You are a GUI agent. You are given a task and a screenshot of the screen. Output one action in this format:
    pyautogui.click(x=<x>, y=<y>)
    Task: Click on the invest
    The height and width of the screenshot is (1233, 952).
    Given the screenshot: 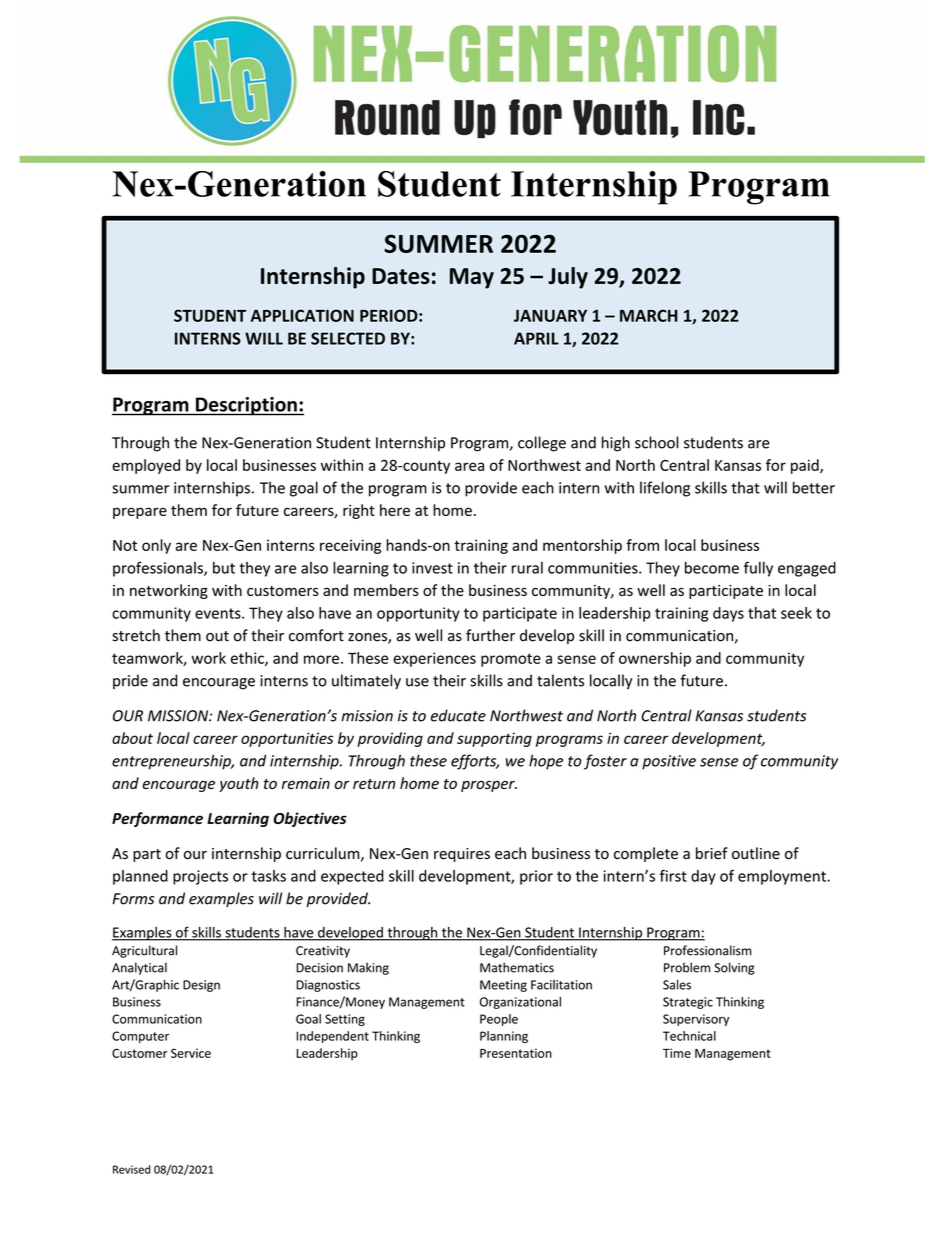 What is the action you would take?
    pyautogui.click(x=432, y=568)
